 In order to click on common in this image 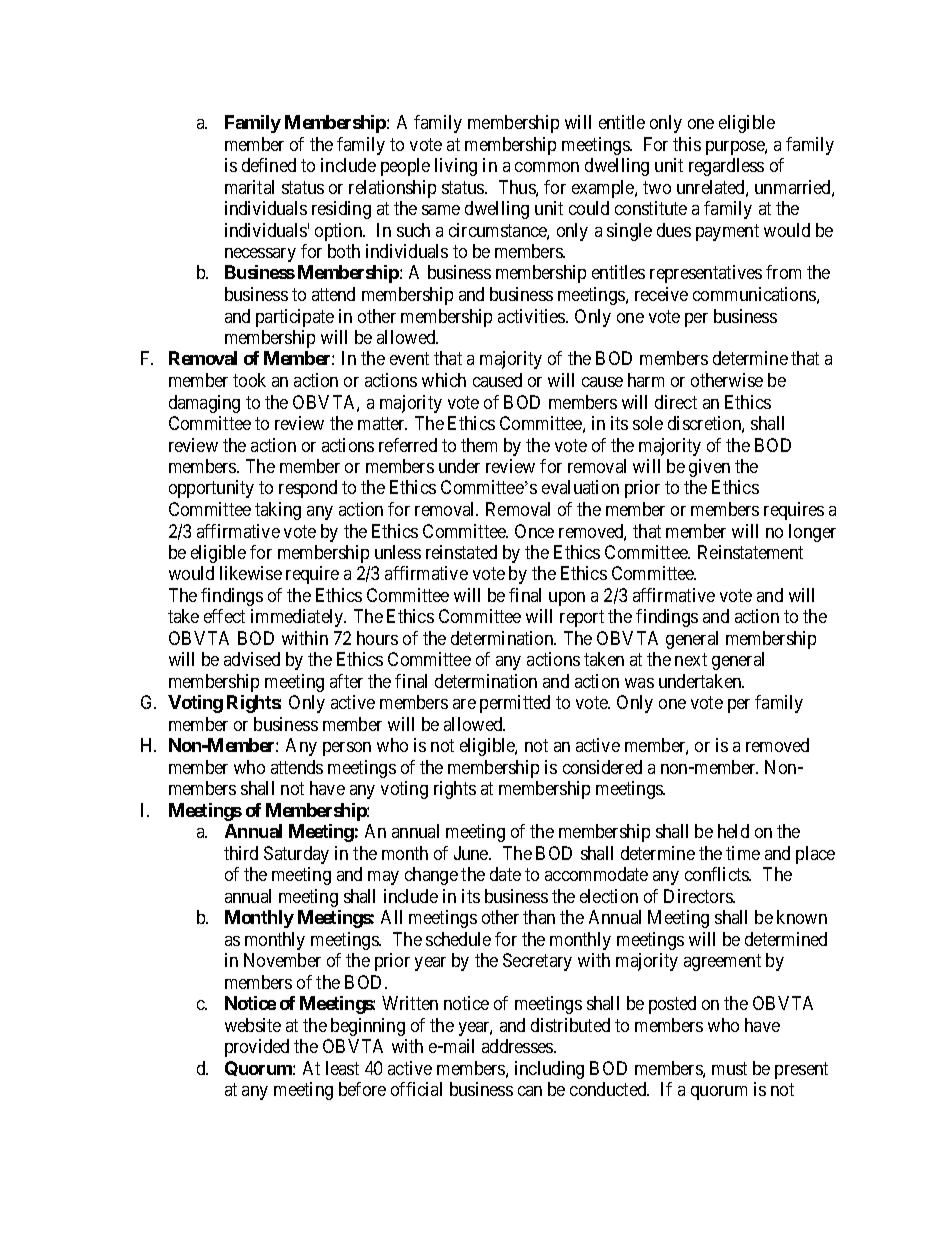, I will do `click(547, 167)`.
